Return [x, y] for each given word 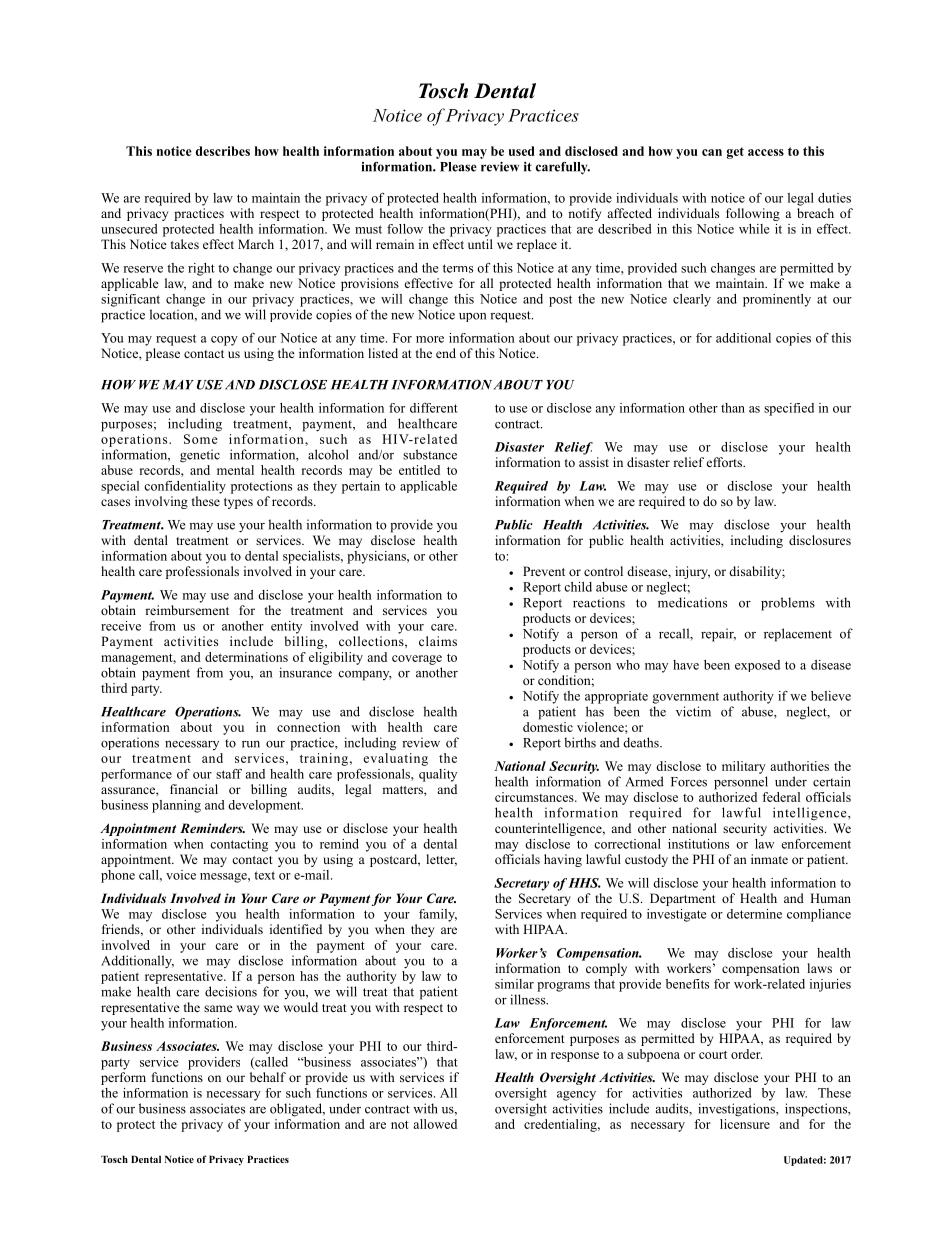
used [521, 151]
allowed [435, 1124]
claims [438, 641]
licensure [745, 1124]
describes [223, 151]
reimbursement [187, 610]
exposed [757, 666]
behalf [268, 1077]
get [735, 153]
